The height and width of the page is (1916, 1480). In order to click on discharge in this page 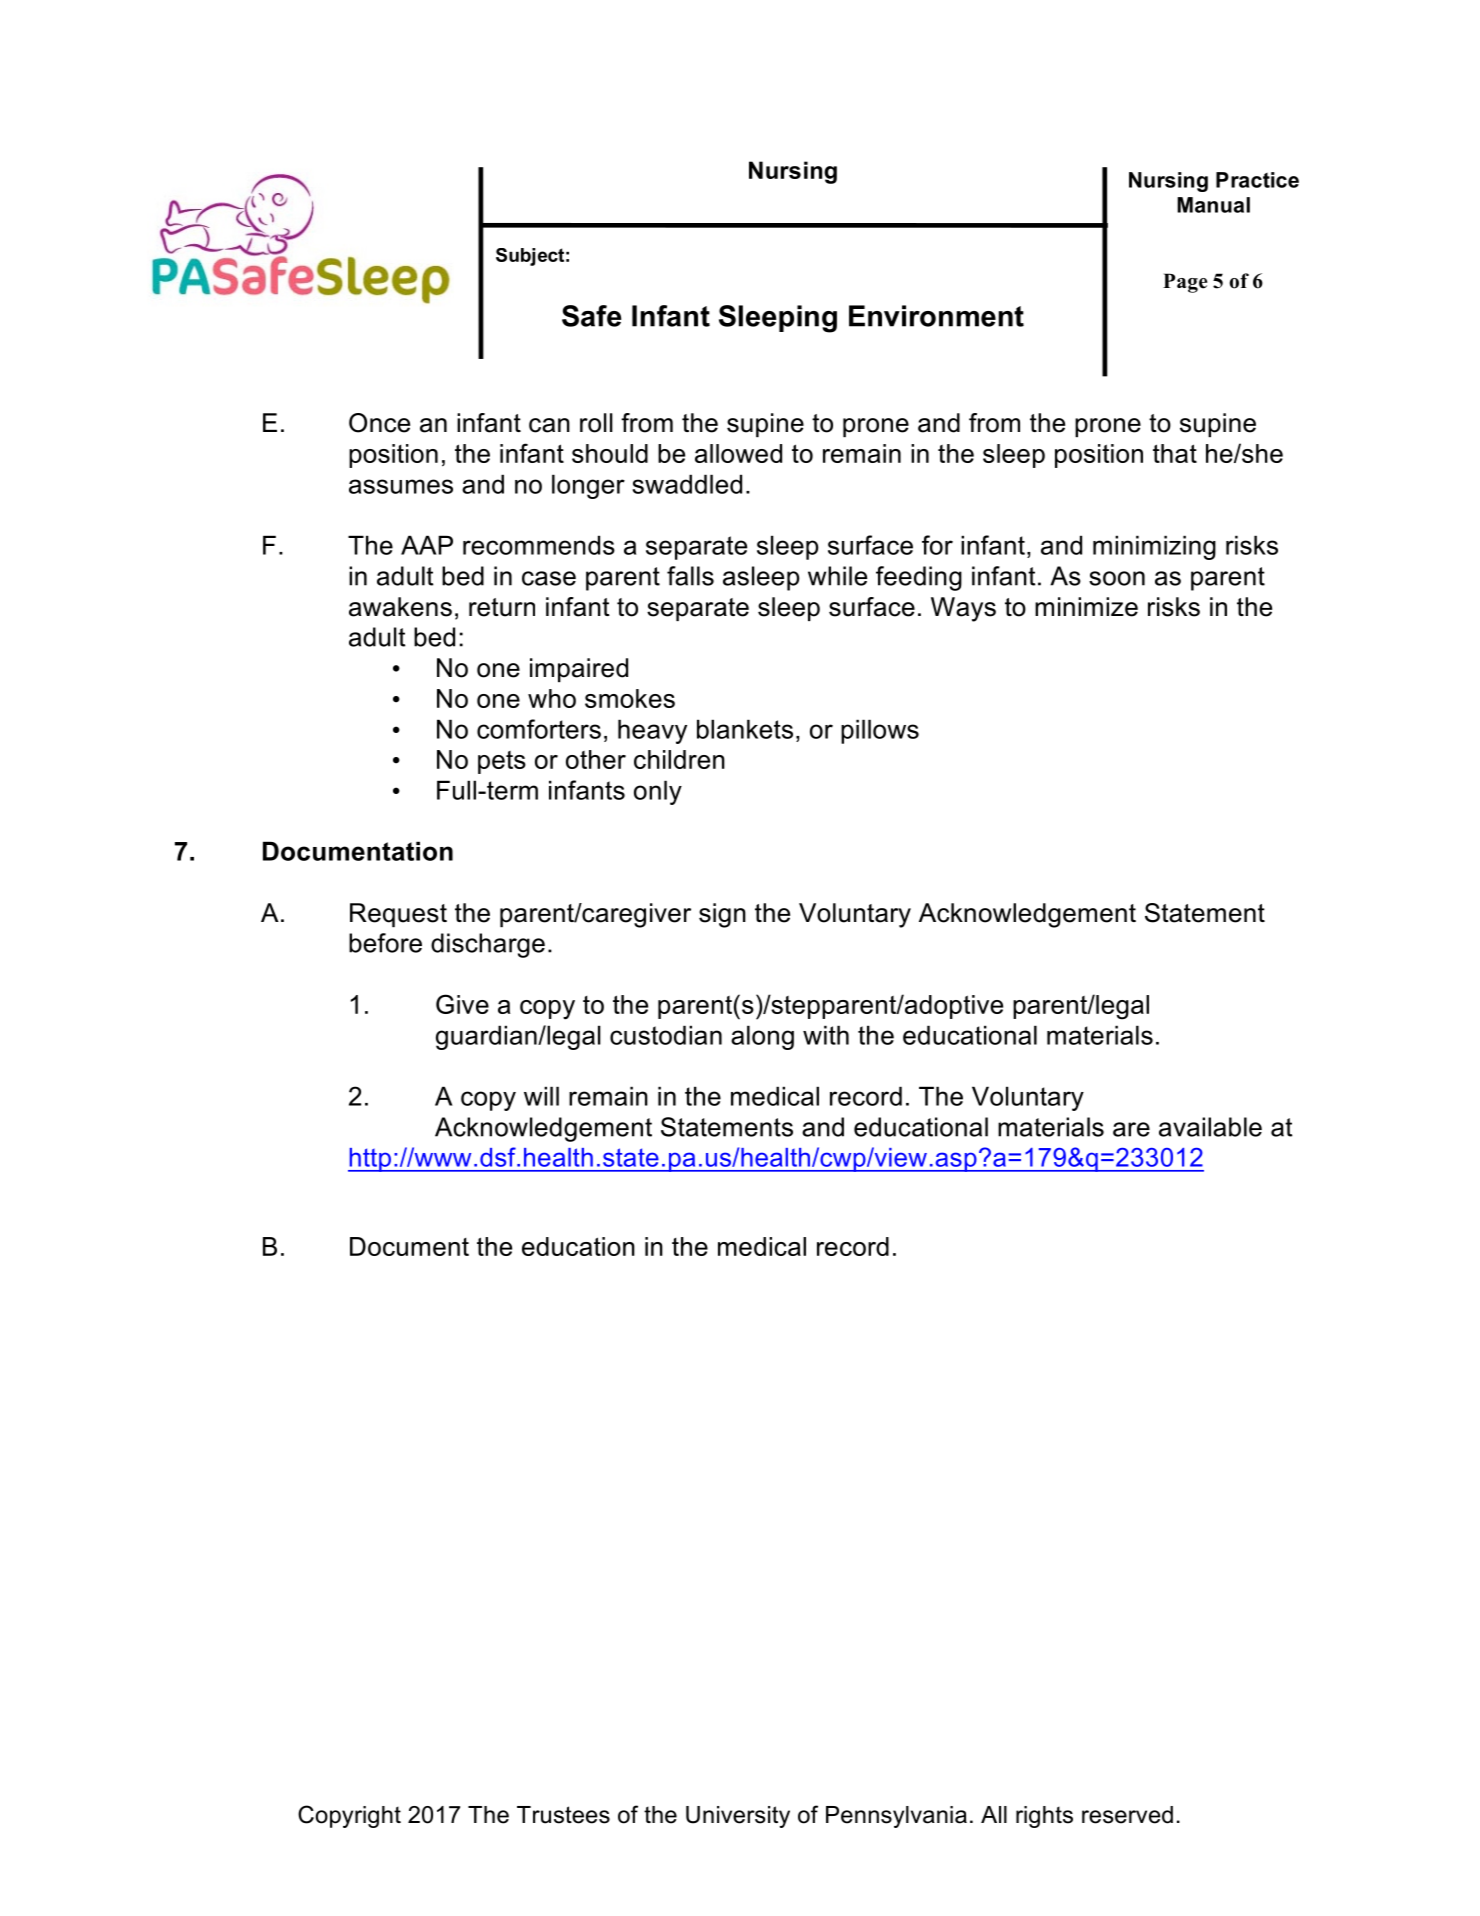, I will do `click(488, 945)`.
